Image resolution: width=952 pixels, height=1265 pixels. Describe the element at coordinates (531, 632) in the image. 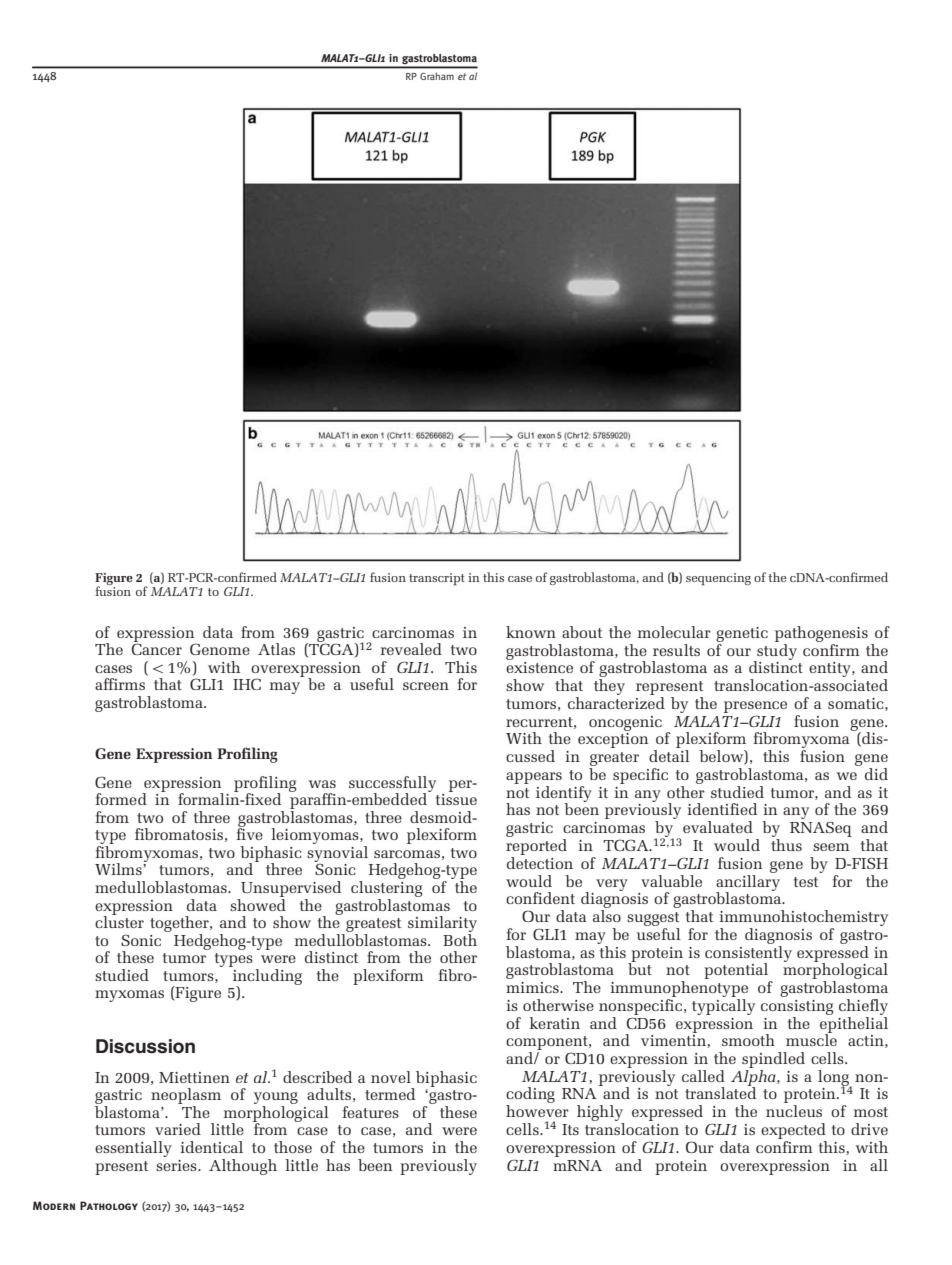

I see `known` at that location.
